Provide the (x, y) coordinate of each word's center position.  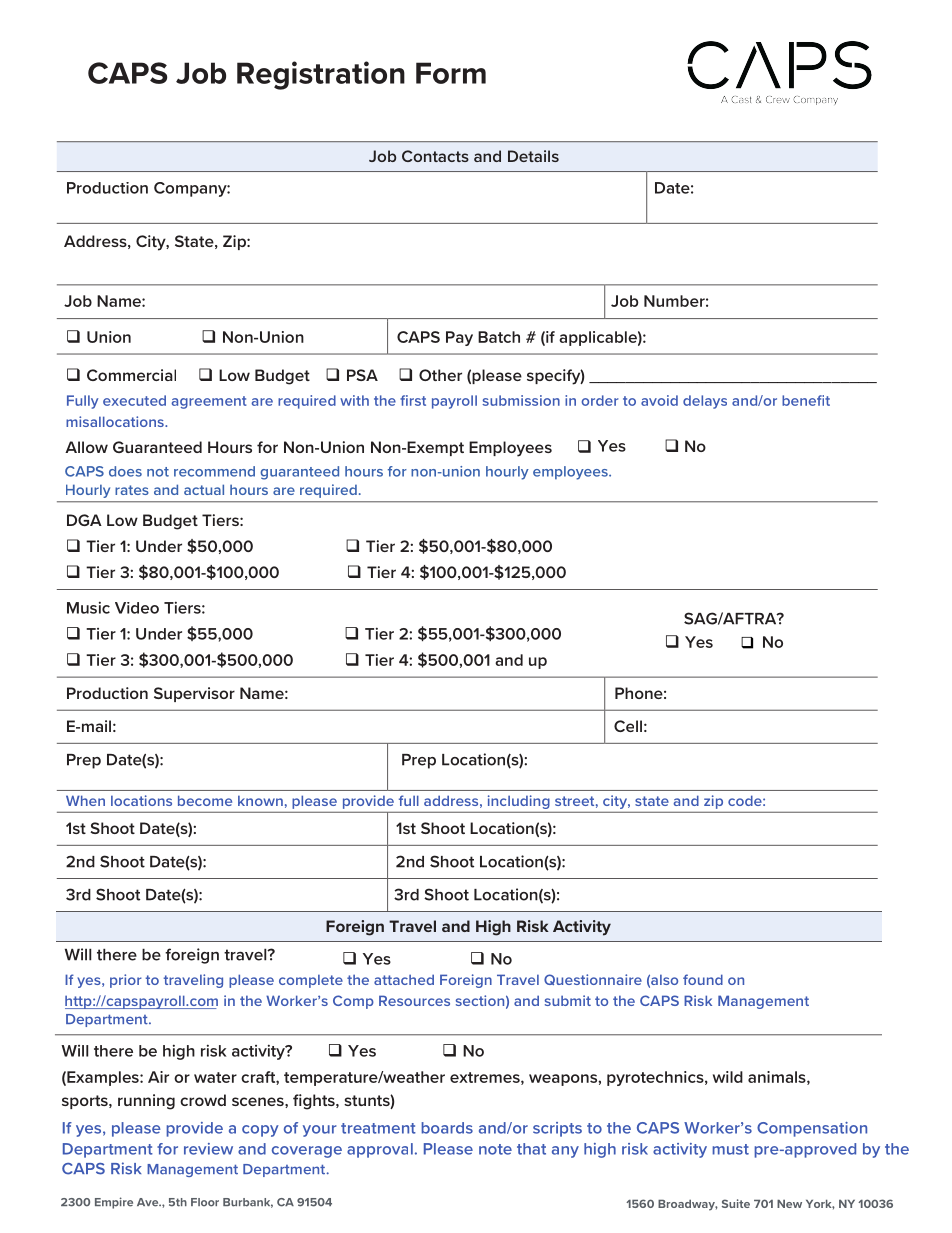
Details (533, 156)
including (519, 802)
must (730, 1149)
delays (705, 402)
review (208, 1149)
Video (137, 608)
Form (451, 73)
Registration (321, 75)
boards (447, 1128)
